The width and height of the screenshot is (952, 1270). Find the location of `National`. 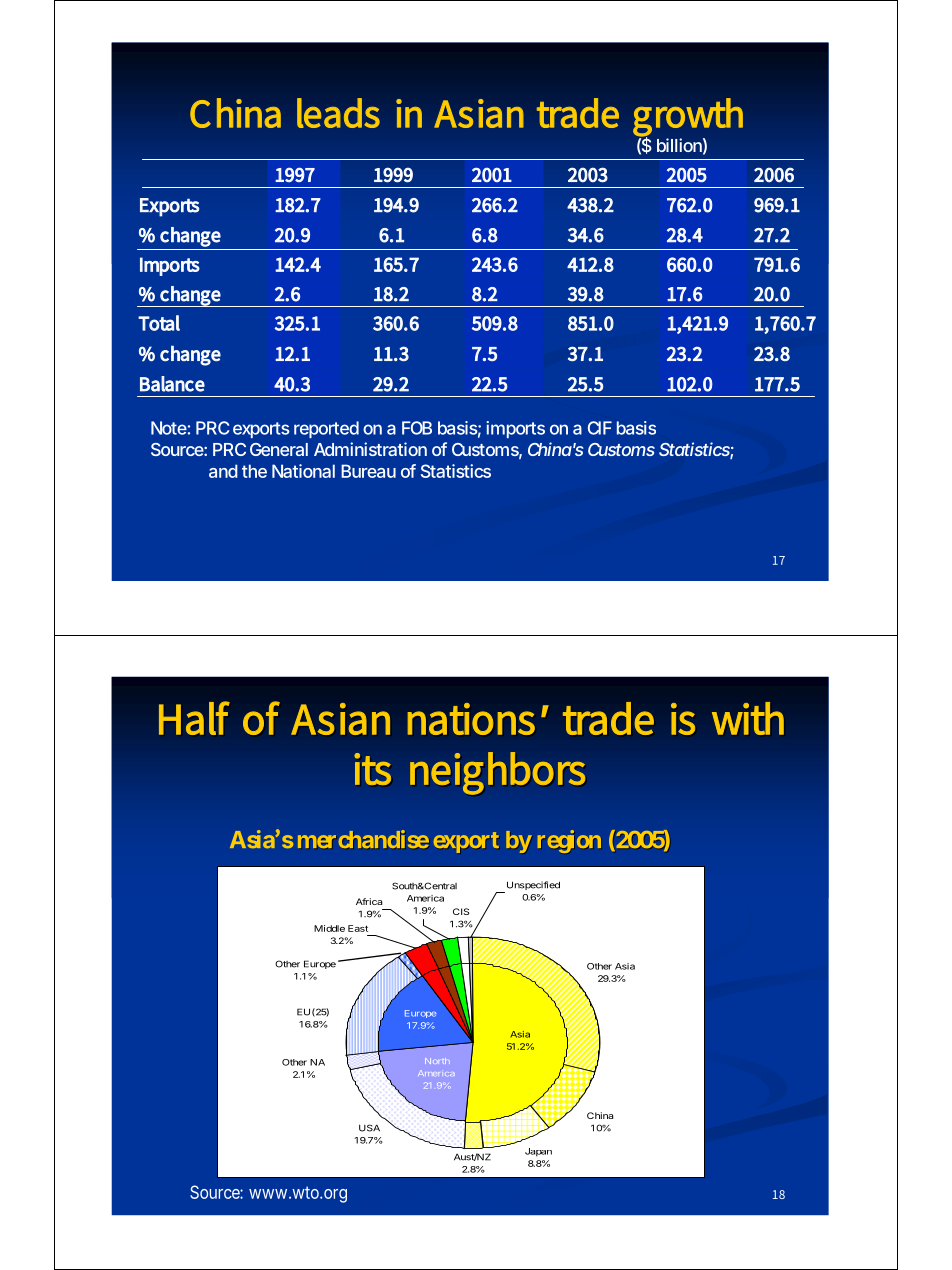

National is located at coordinates (303, 471).
